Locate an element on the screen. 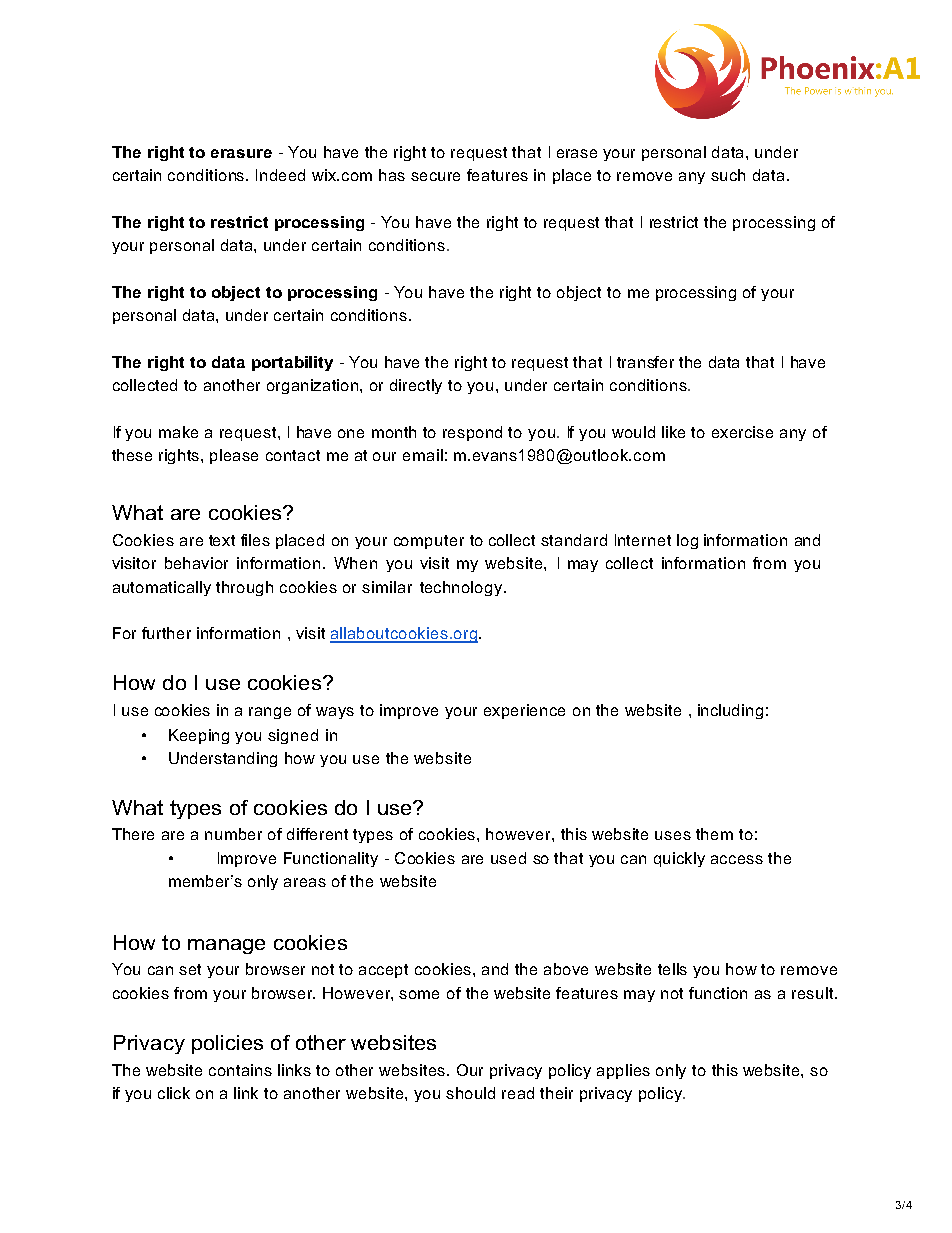  erasure is located at coordinates (241, 153).
